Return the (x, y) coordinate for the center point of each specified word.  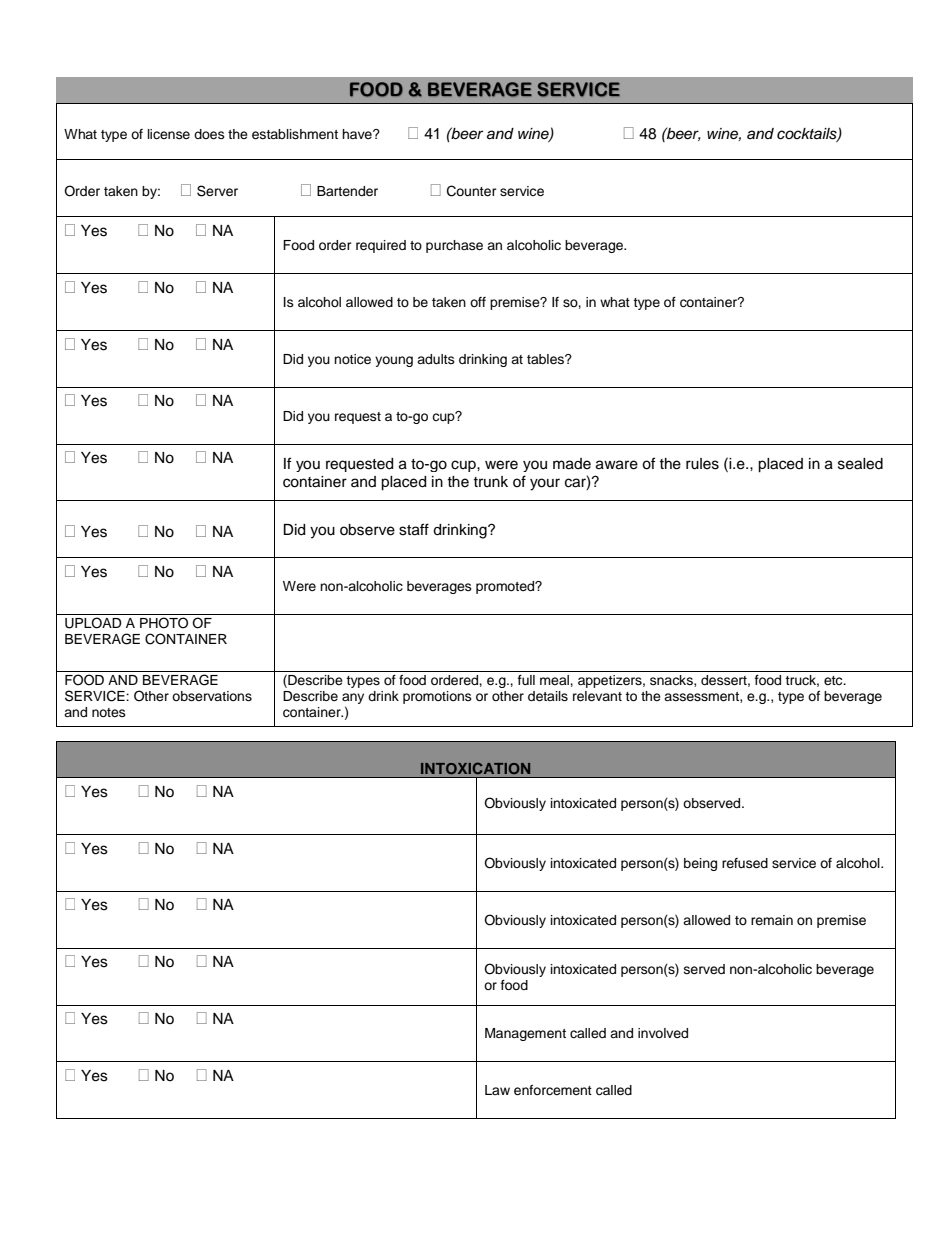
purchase (454, 246)
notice (352, 359)
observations (212, 696)
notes (109, 712)
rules (702, 464)
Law (497, 1090)
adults (436, 359)
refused (745, 863)
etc (834, 680)
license (169, 134)
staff (414, 529)
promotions (437, 697)
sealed (860, 464)
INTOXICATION (475, 768)
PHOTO (164, 623)
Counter (472, 191)
